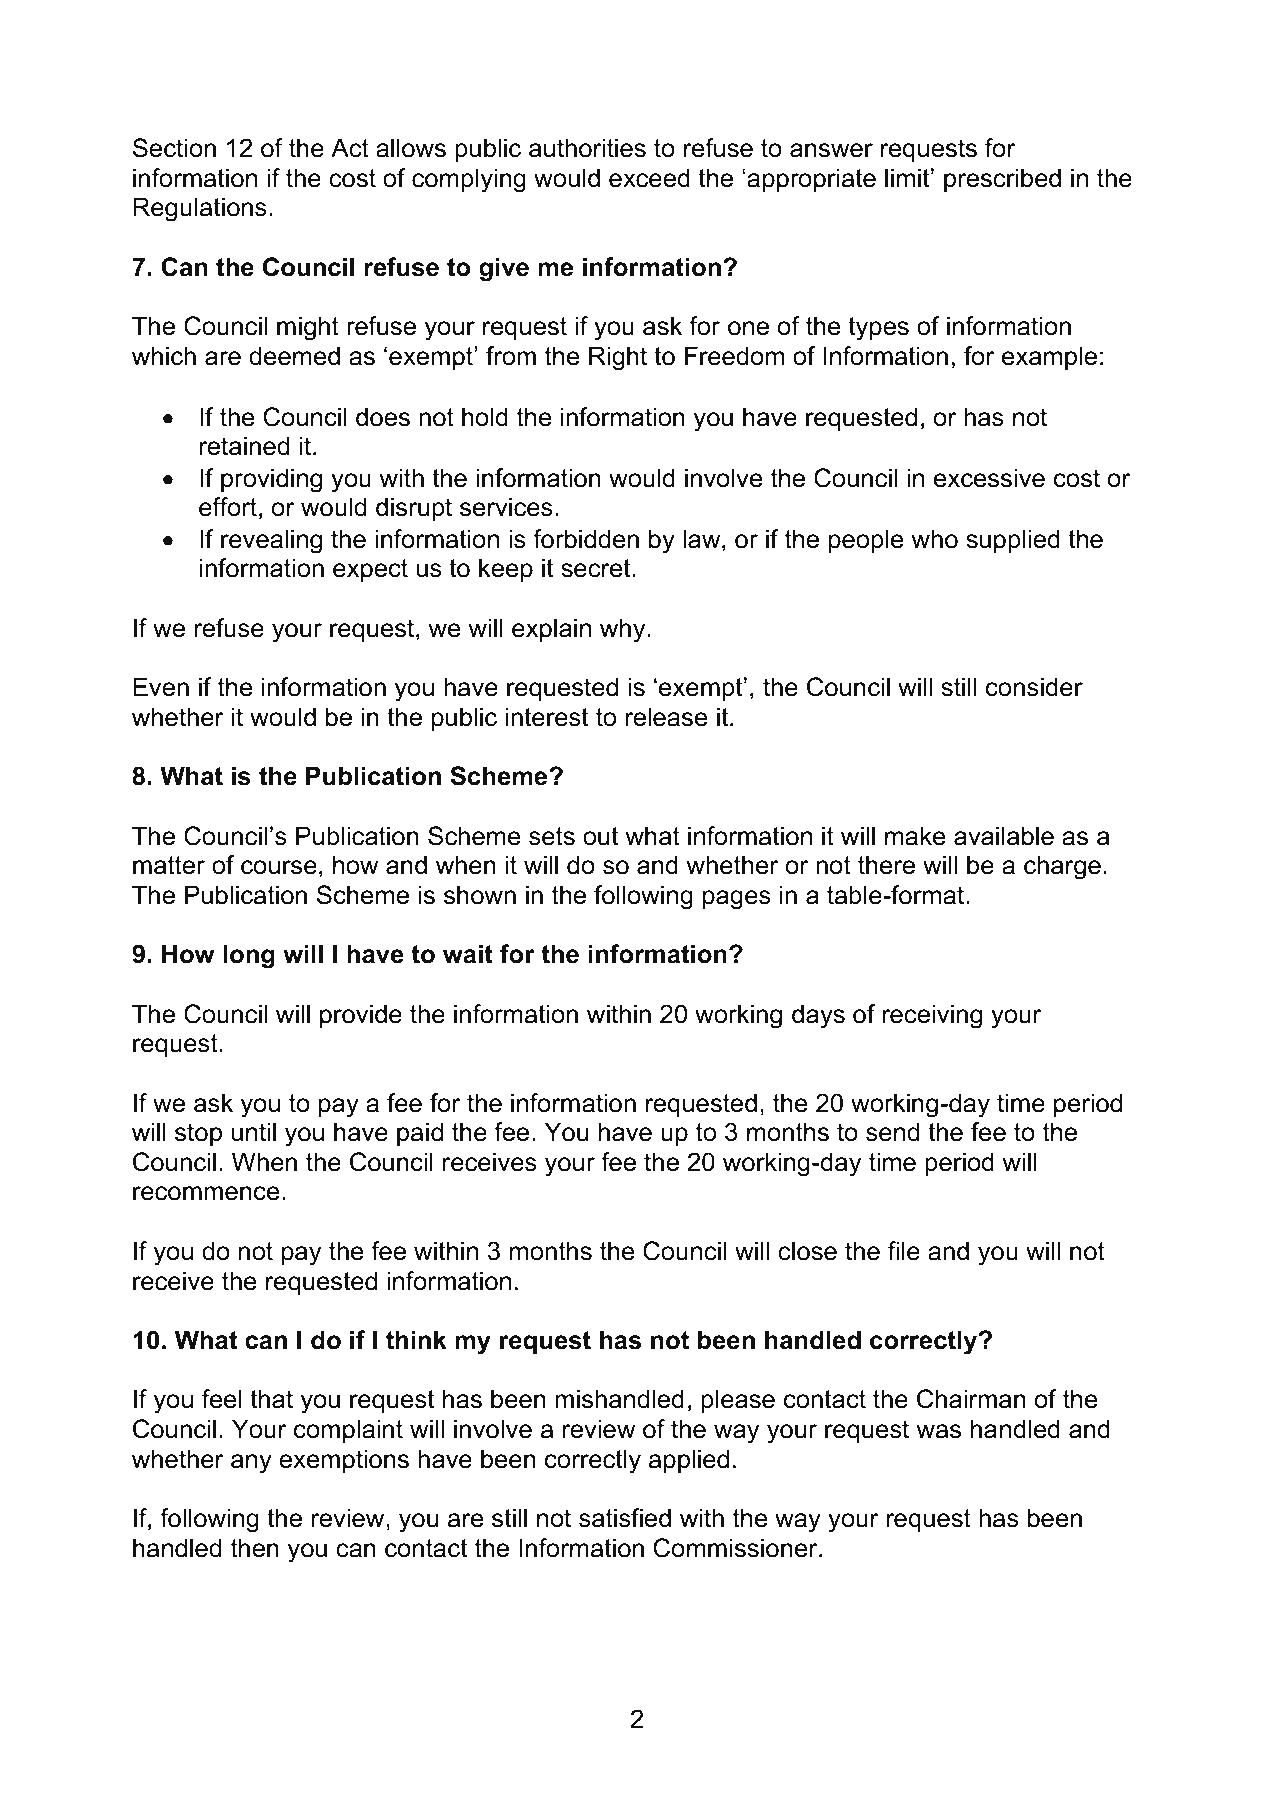 The height and width of the page is (1802, 1274). Describe the element at coordinates (255, 1548) in the page. I see `then` at that location.
